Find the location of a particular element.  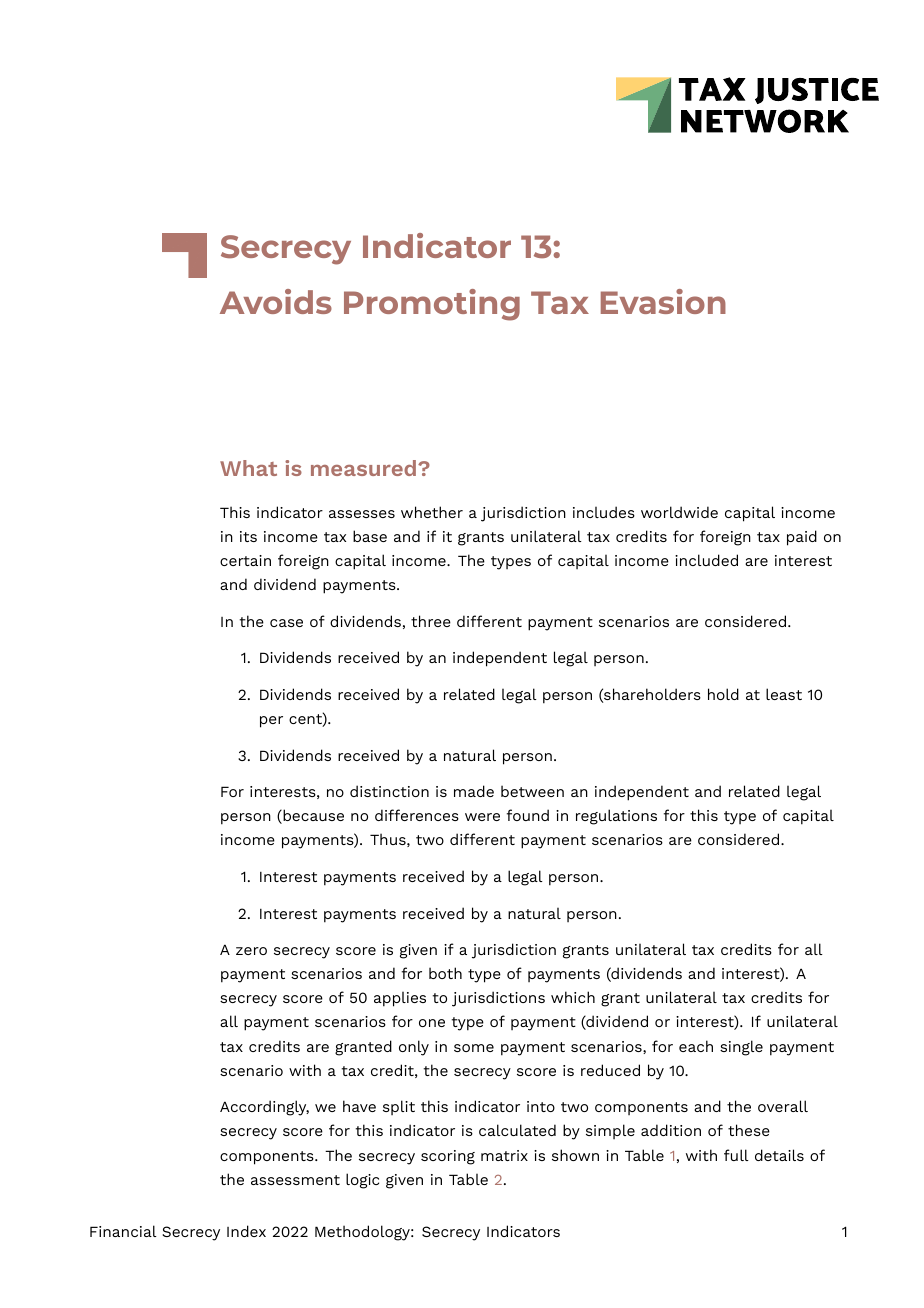

case is located at coordinates (286, 623).
